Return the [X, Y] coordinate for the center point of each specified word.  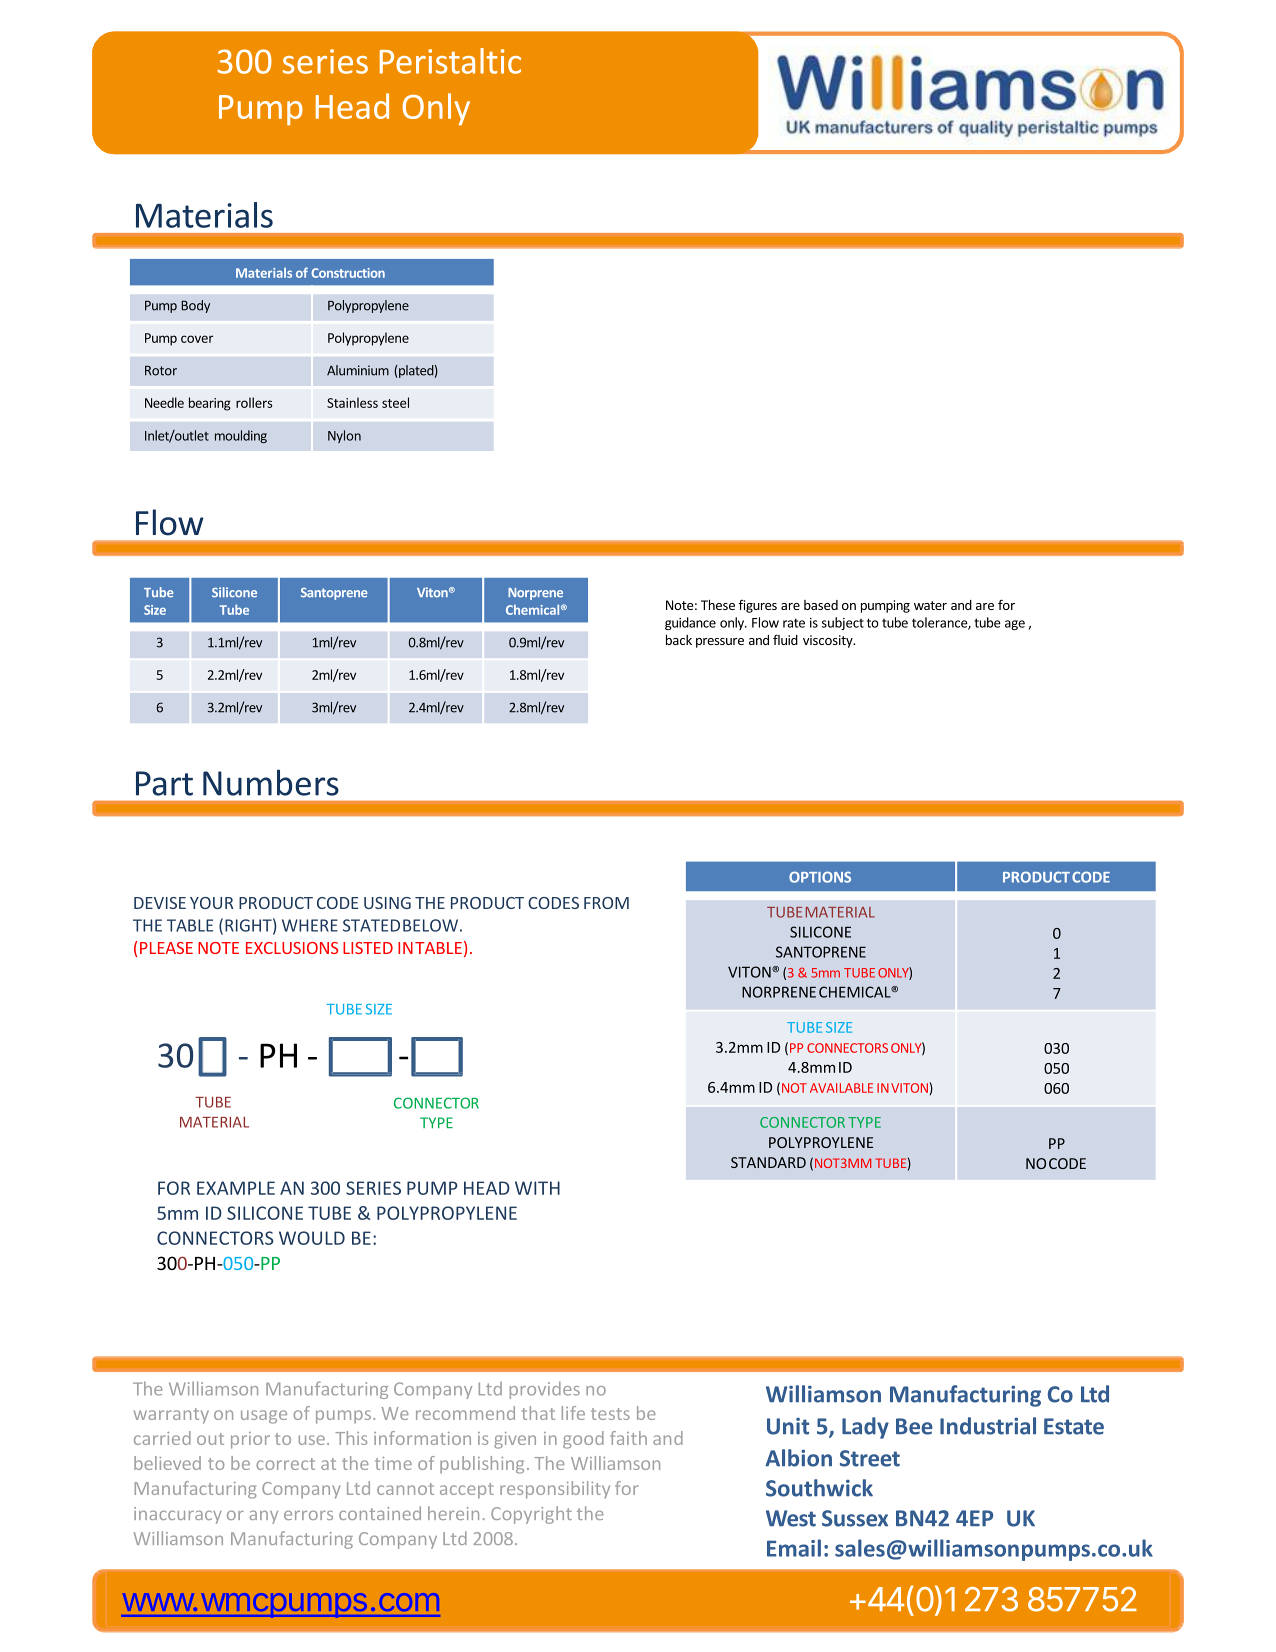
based [821, 605]
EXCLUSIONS [292, 948]
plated [415, 371]
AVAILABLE [841, 1088]
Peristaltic [450, 61]
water [930, 605]
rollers [254, 402]
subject [843, 623]
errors [308, 1515]
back [679, 640]
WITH [537, 1188]
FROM [606, 903]
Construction [348, 273]
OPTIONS [820, 877]
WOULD [312, 1238]
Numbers [271, 782]
